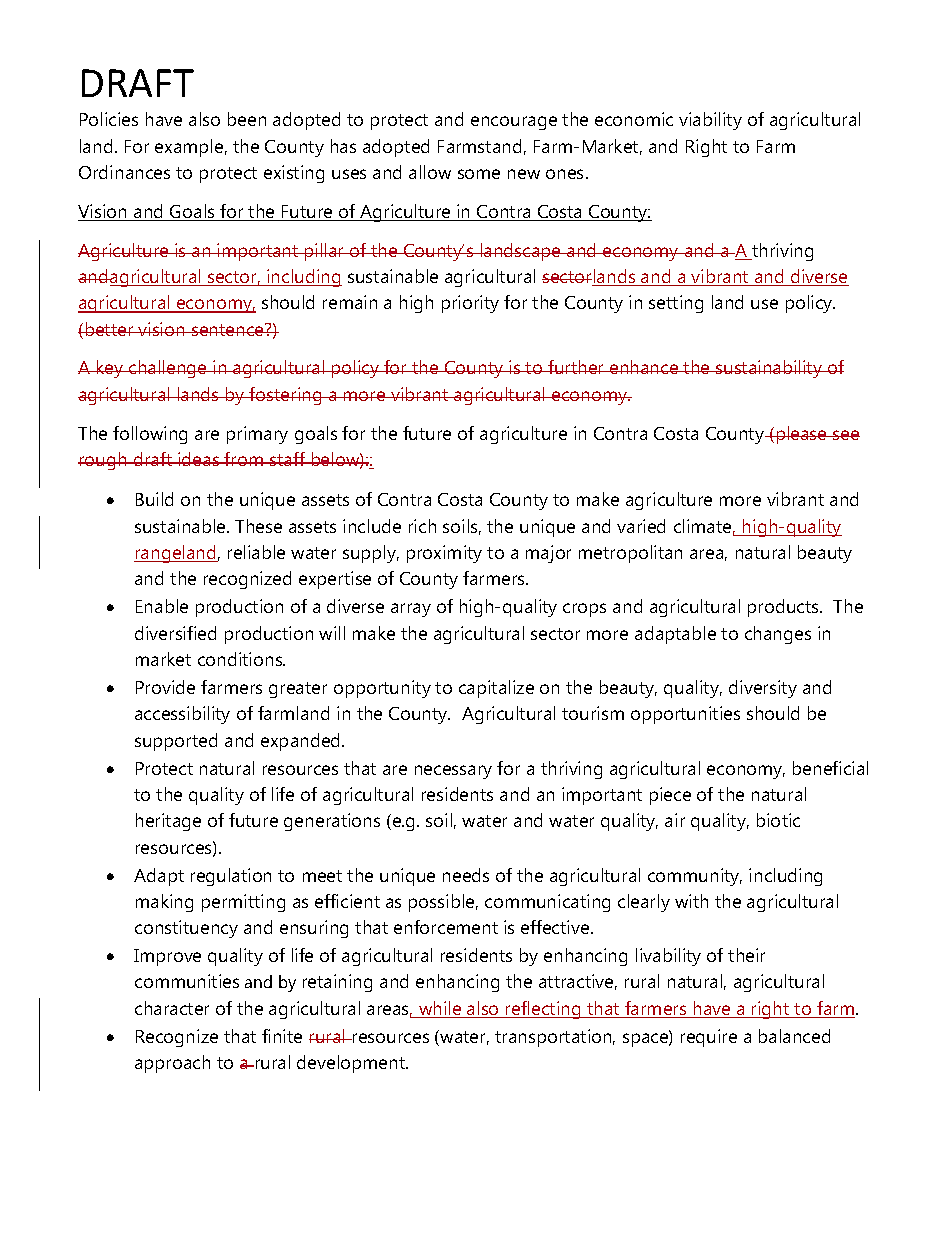  Describe the element at coordinates (199, 459) in the screenshot. I see `ideas` at that location.
